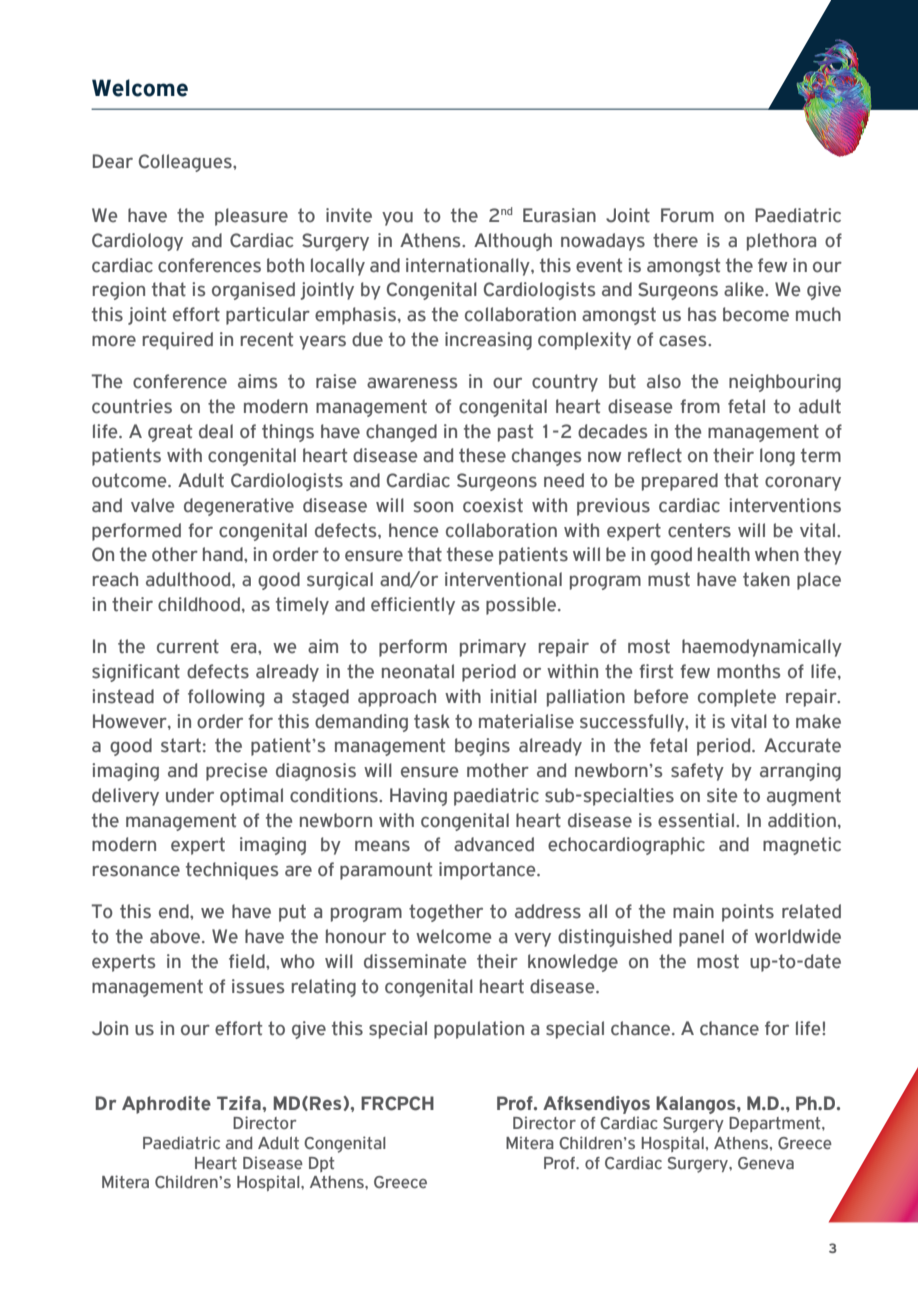 The image size is (918, 1316). I want to click on degenerative, so click(239, 507).
